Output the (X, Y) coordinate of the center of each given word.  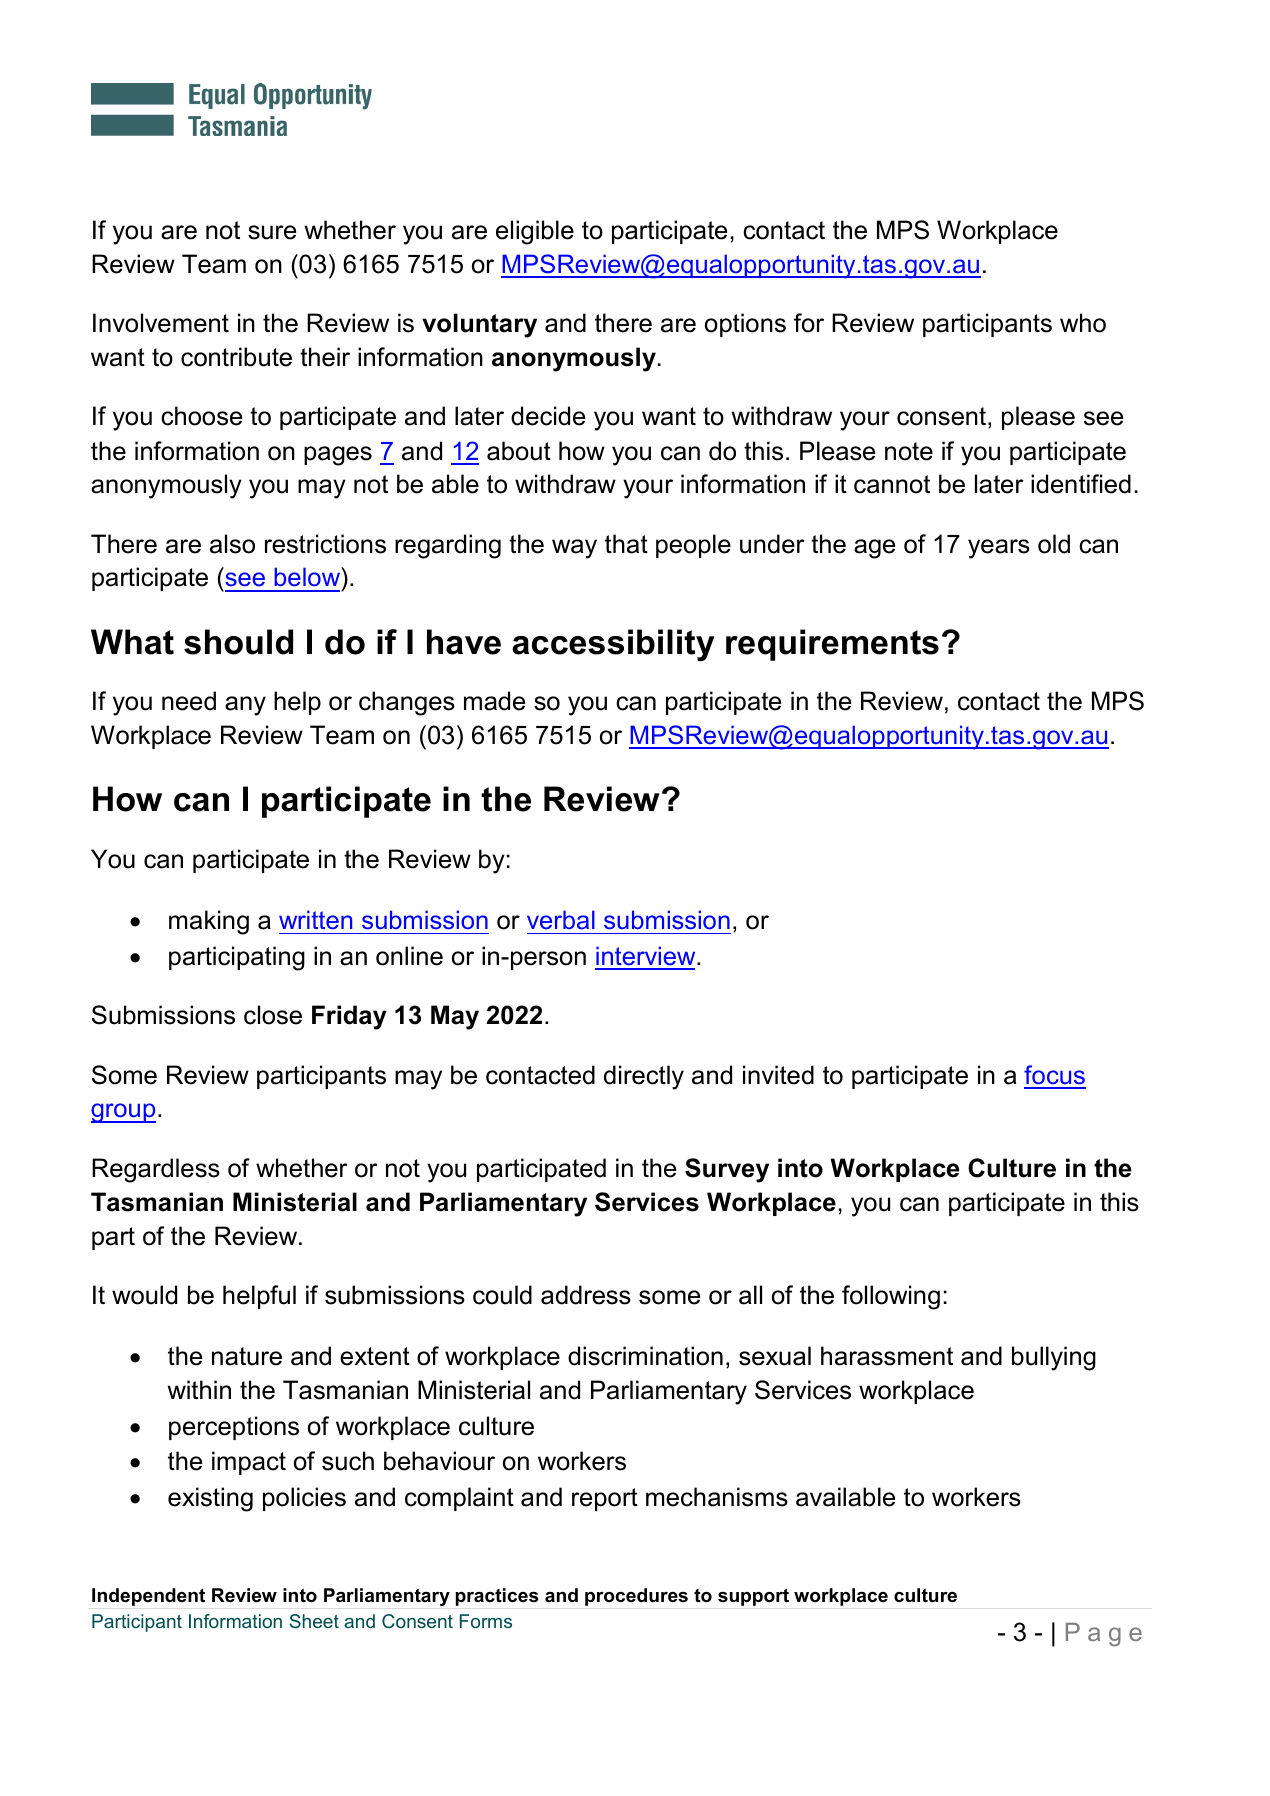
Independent (148, 1597)
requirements (832, 645)
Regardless (156, 1170)
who (1083, 323)
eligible (535, 232)
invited (778, 1075)
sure (272, 232)
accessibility (613, 645)
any (245, 706)
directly (644, 1077)
